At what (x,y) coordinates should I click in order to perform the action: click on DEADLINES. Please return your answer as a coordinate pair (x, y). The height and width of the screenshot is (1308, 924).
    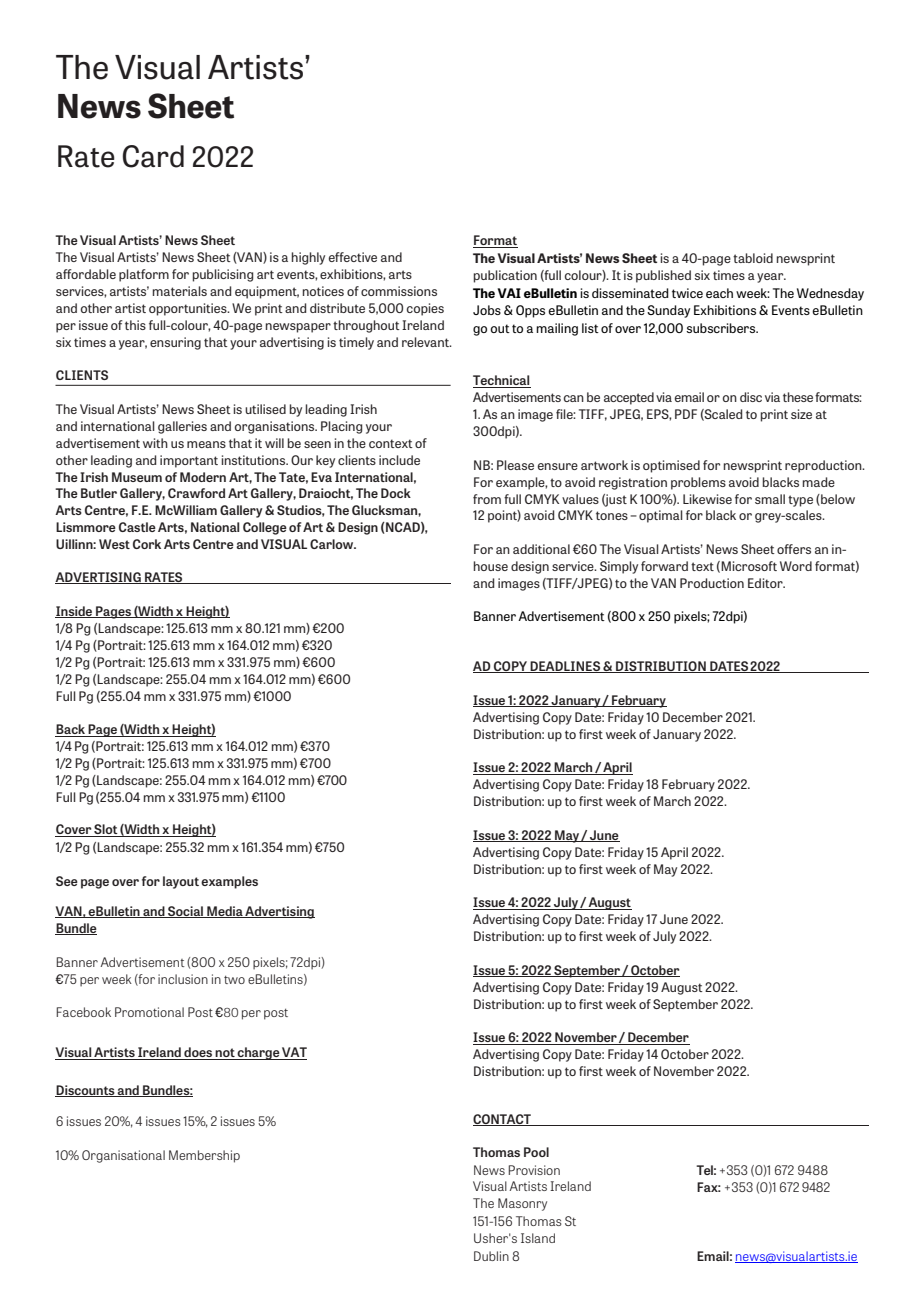
    Looking at the image, I should click on (566, 667).
